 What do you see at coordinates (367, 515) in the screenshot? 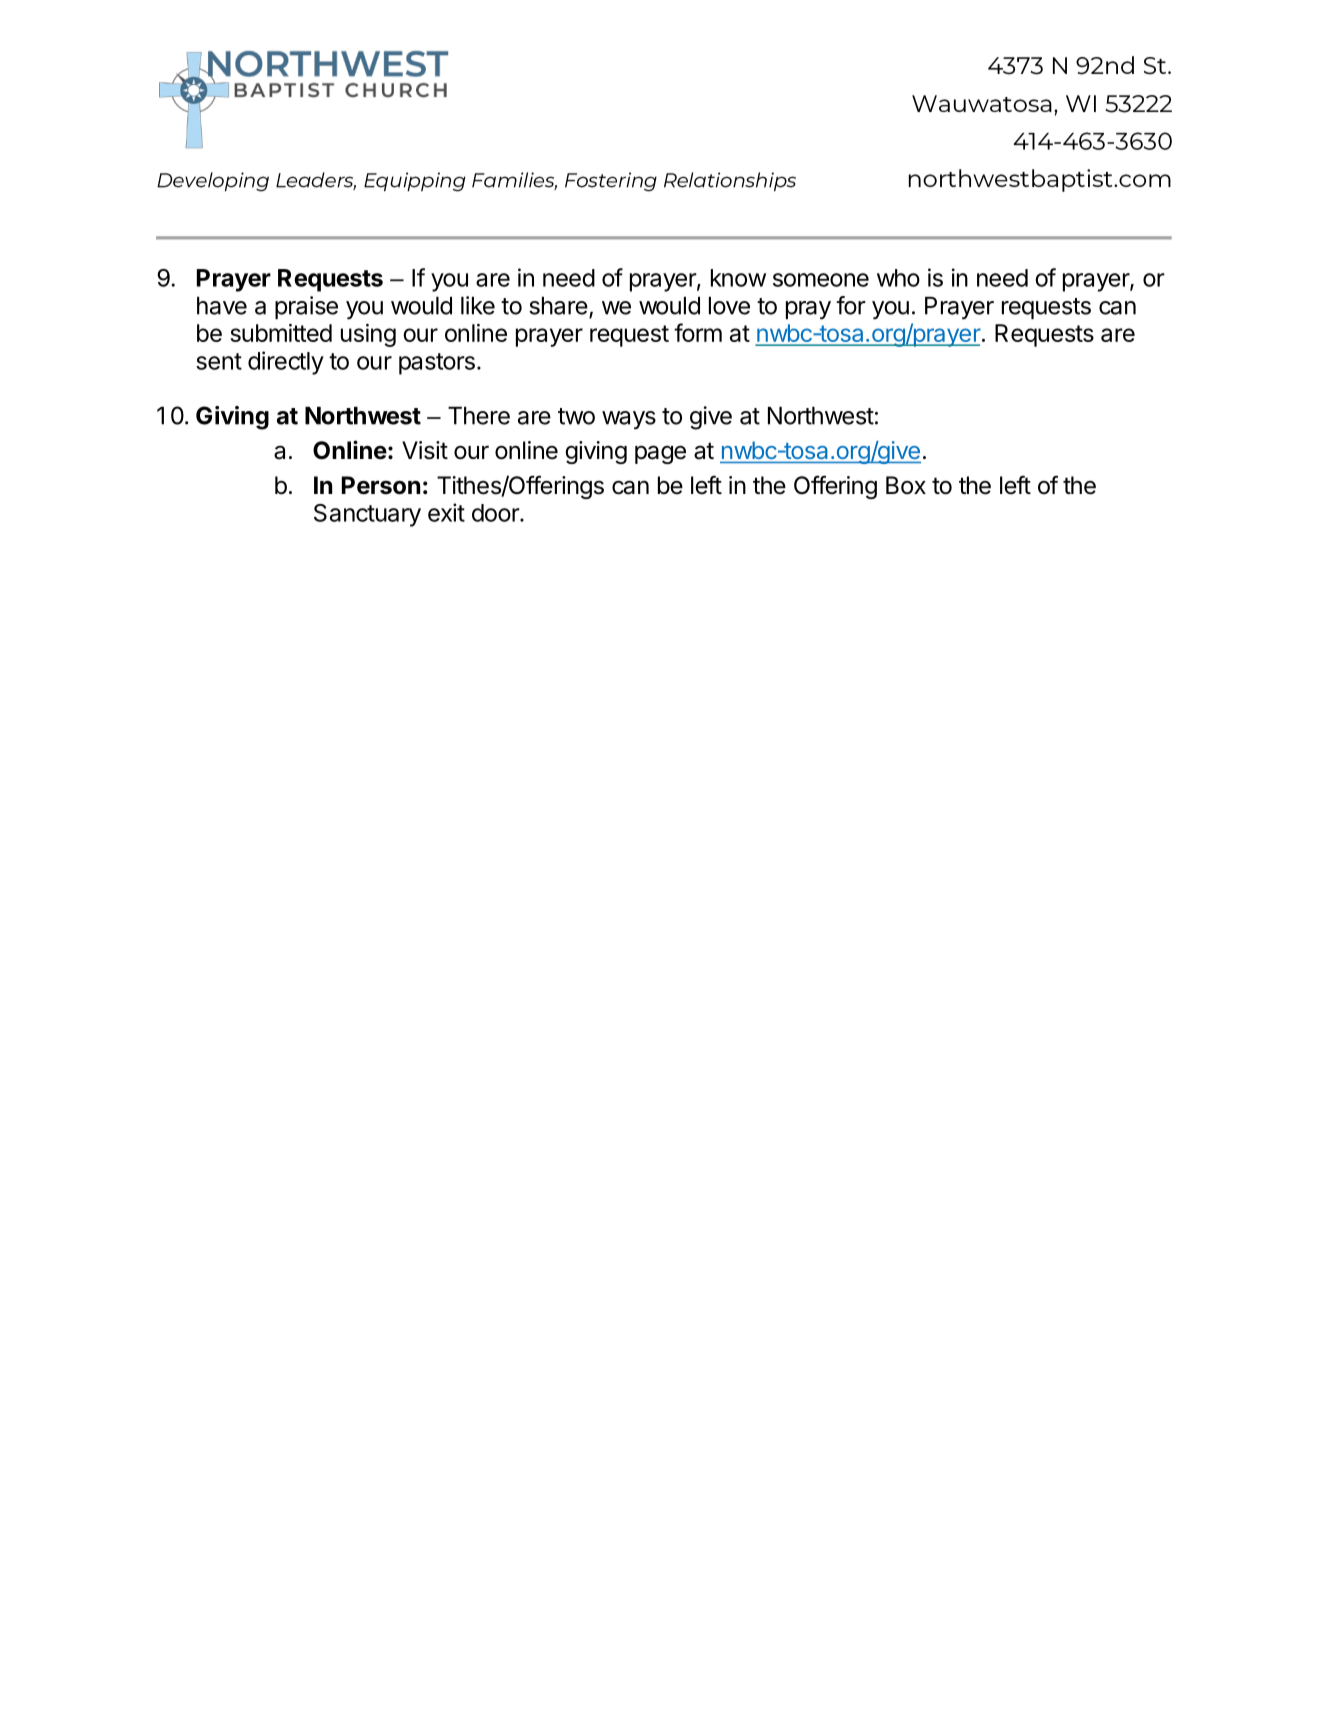
I see `Sanctuary` at bounding box center [367, 515].
